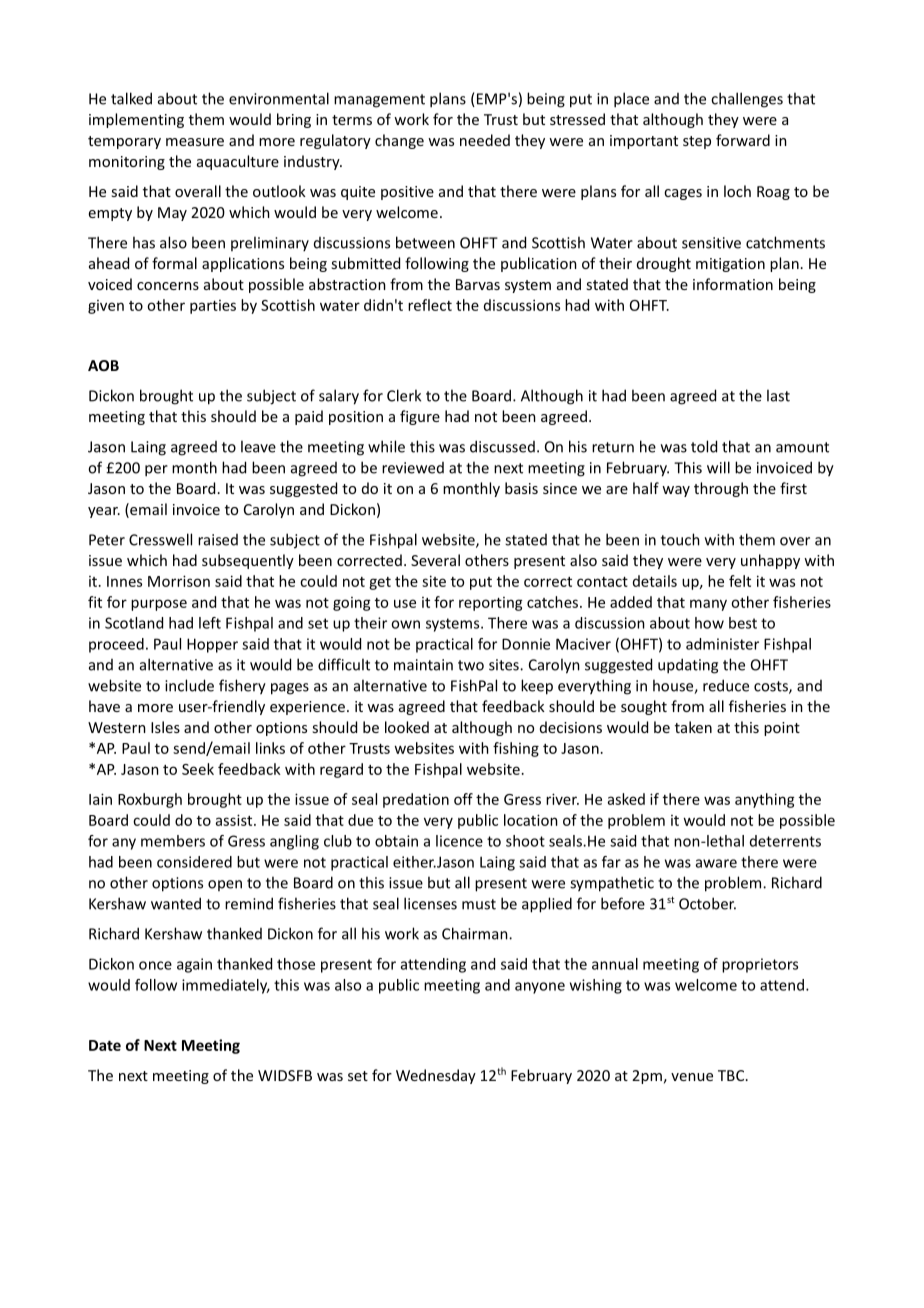 The height and width of the document is (1308, 924). What do you see at coordinates (485, 140) in the document?
I see `needed` at bounding box center [485, 140].
